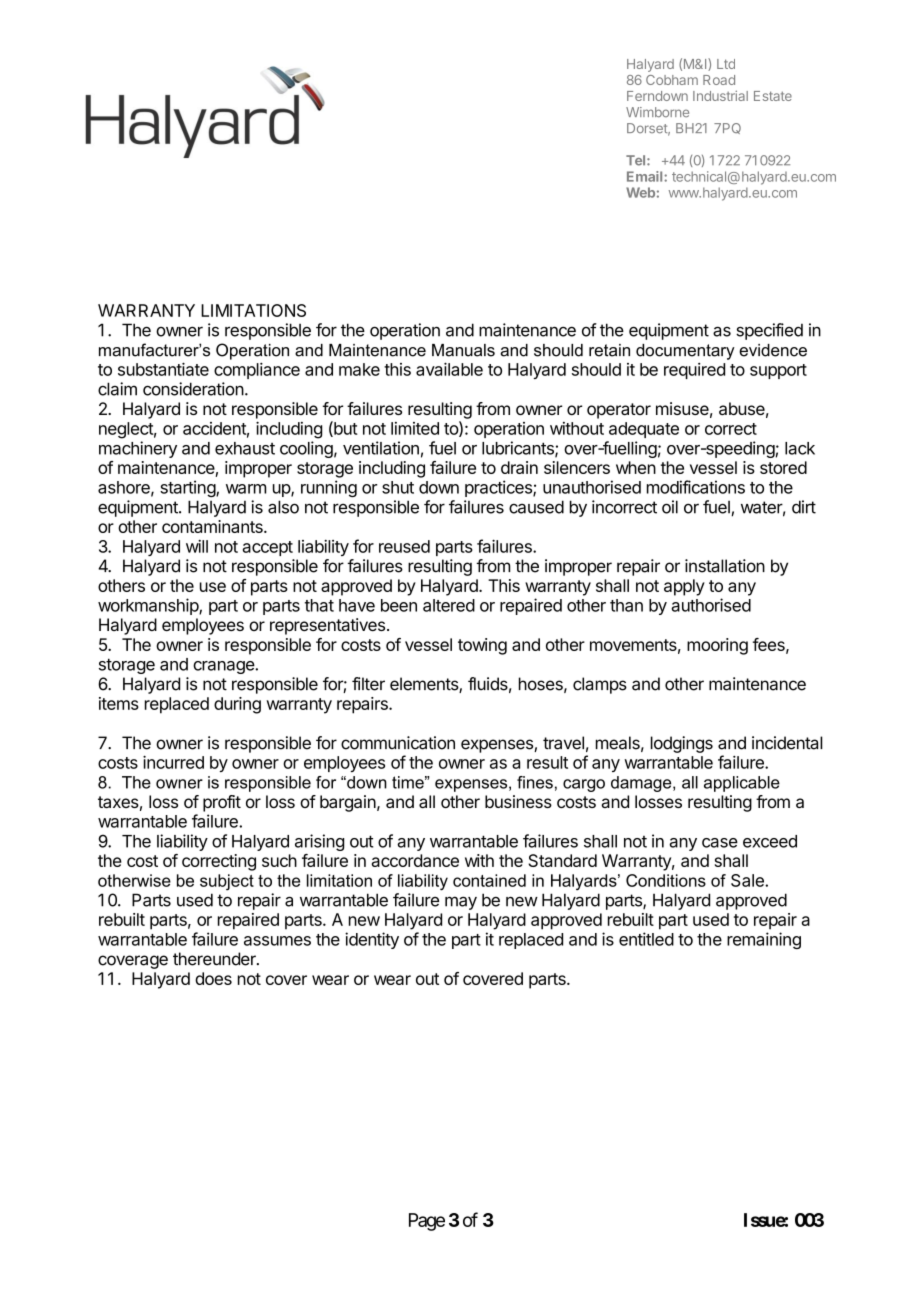 Image resolution: width=924 pixels, height=1308 pixels. What do you see at coordinates (372, 940) in the screenshot?
I see `identity` at bounding box center [372, 940].
